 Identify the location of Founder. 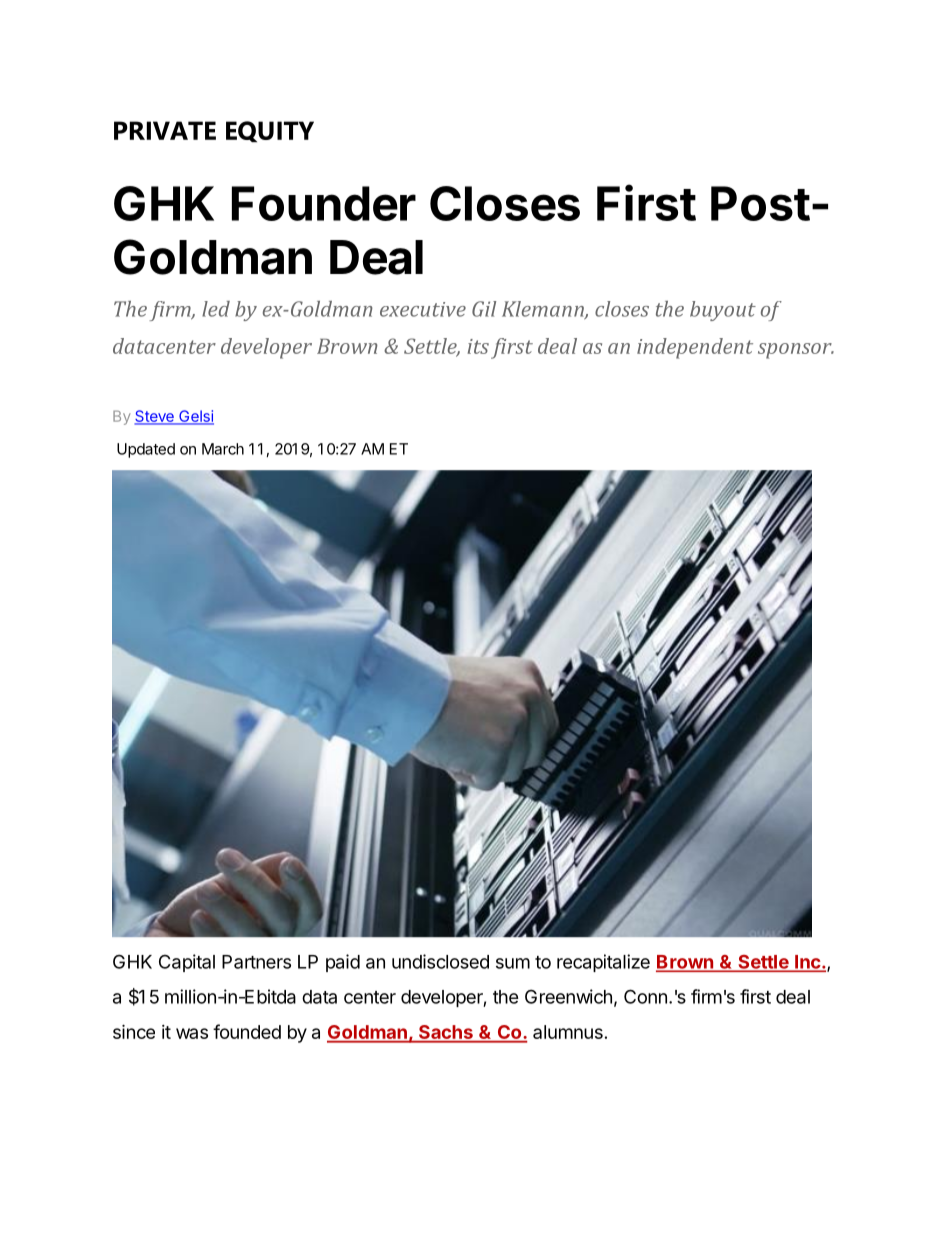
(324, 203).
